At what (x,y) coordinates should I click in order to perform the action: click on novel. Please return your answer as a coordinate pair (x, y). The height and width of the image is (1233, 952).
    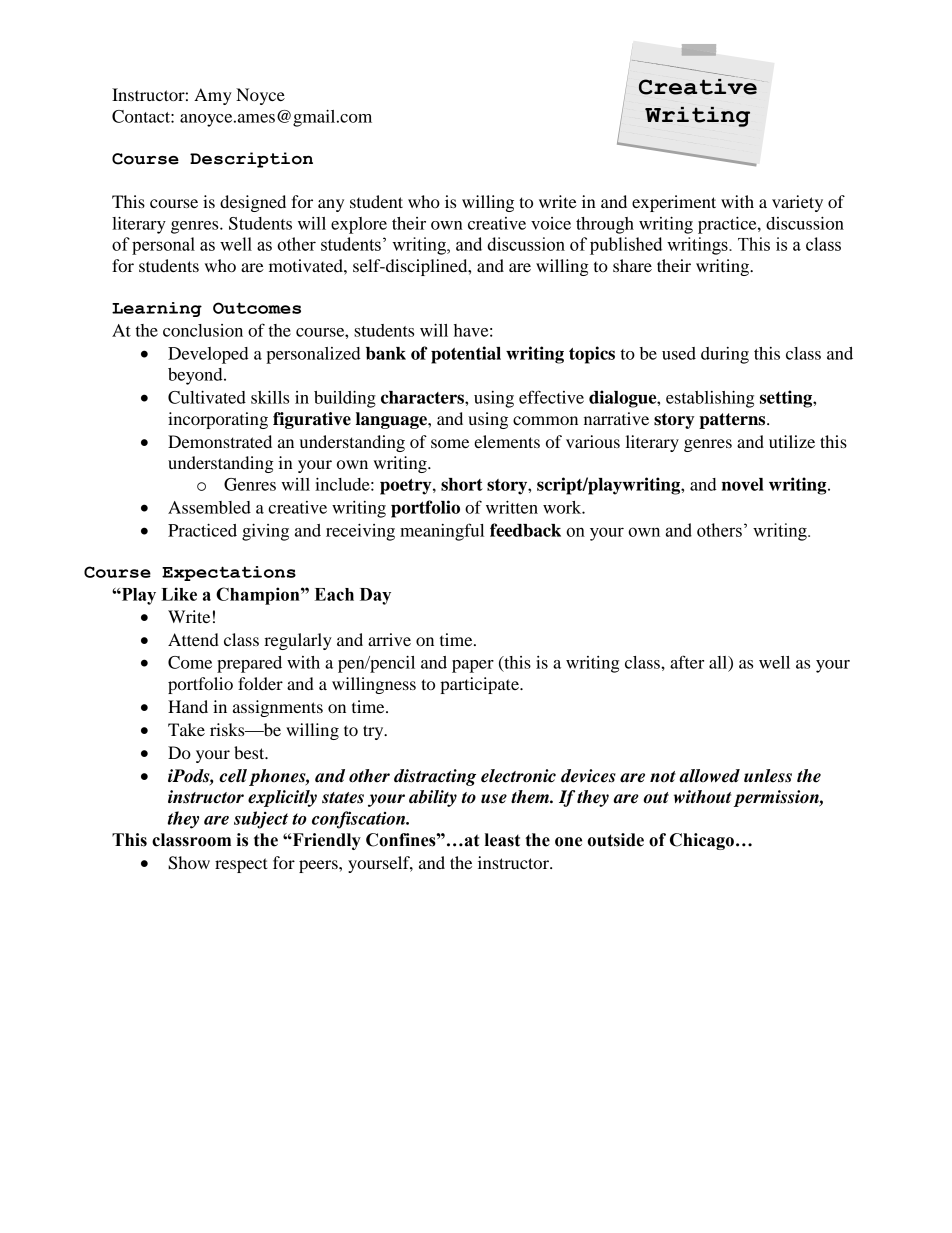
    Looking at the image, I should click on (743, 484).
